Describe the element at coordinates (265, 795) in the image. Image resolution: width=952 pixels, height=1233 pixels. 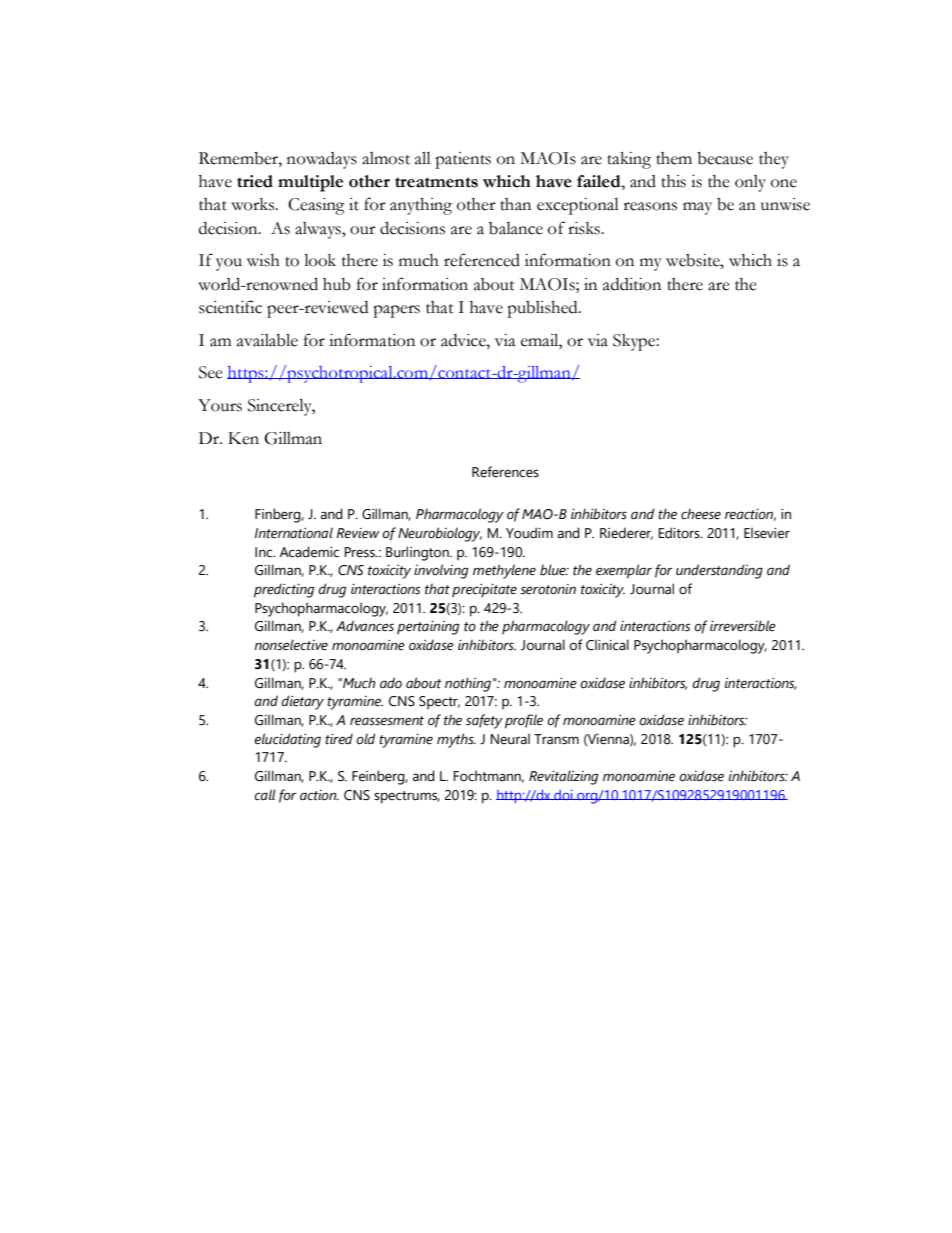
I see `call` at that location.
